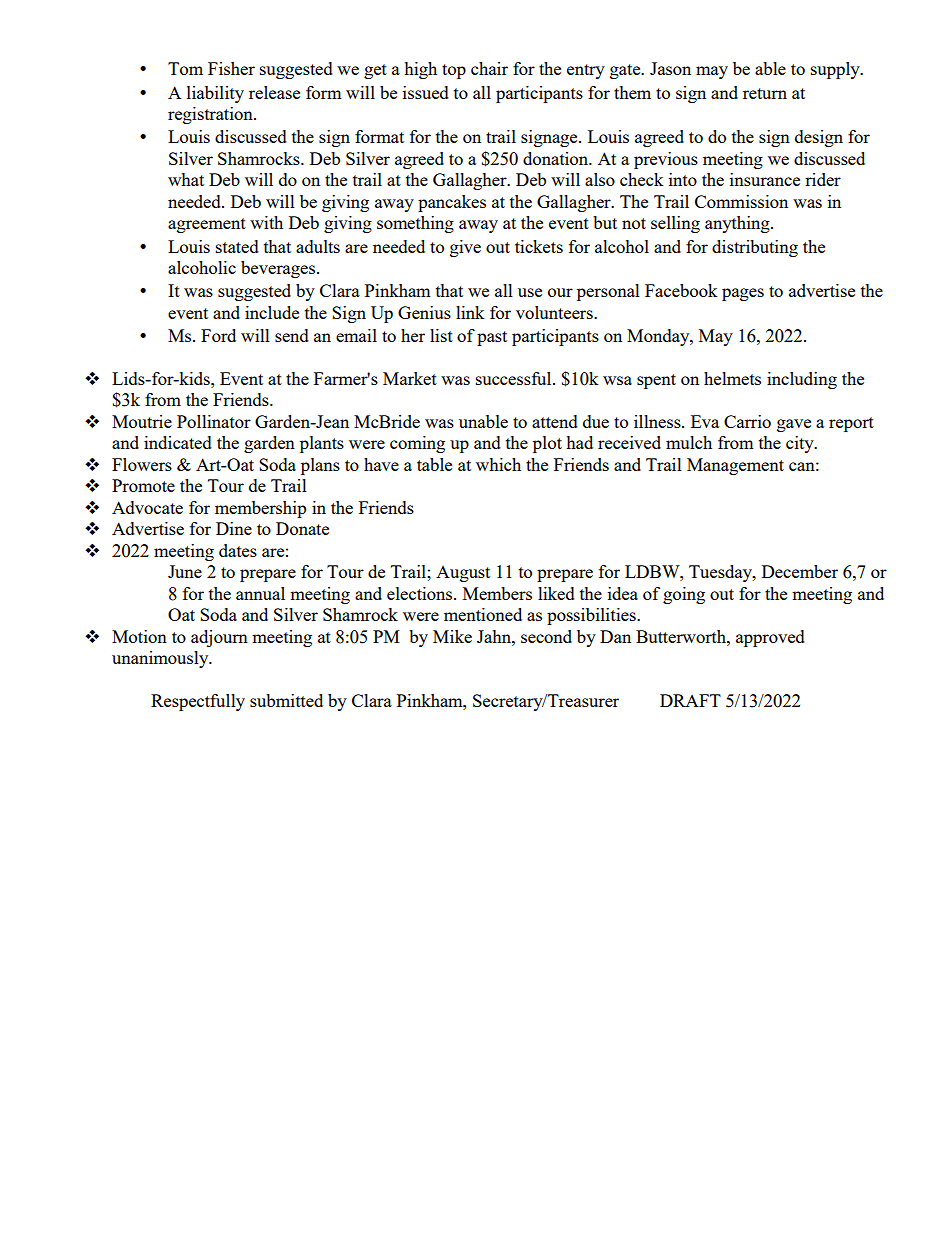 This page has width=952, height=1233. I want to click on return, so click(765, 93).
